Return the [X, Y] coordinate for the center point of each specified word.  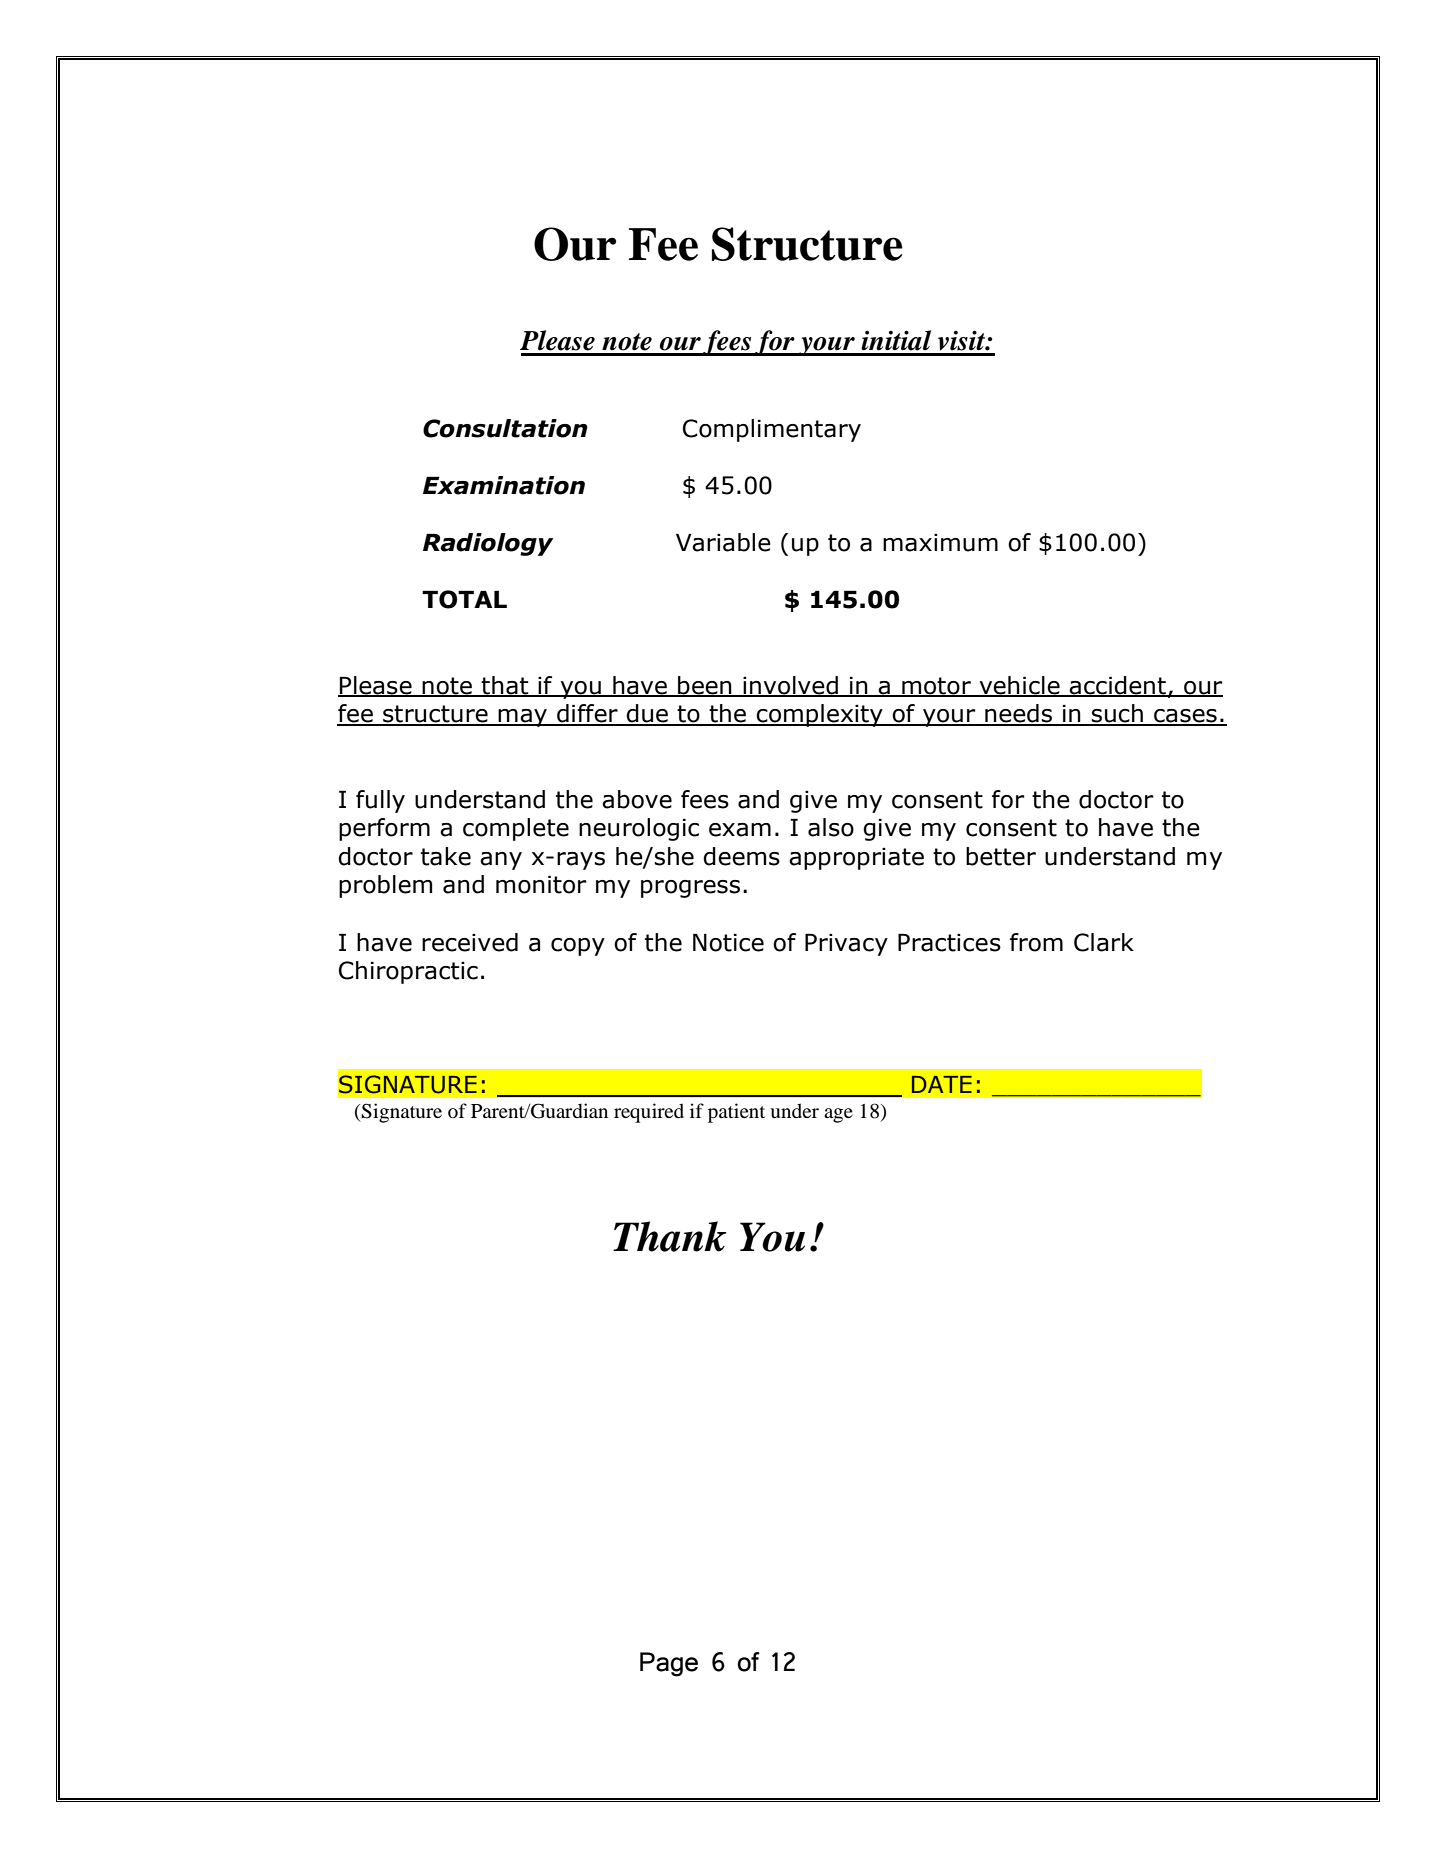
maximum [940, 543]
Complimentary [772, 430]
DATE [942, 1084]
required [649, 1113]
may [523, 718]
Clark [1104, 942]
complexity [820, 715]
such [1117, 714]
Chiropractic [408, 972]
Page [669, 1664]
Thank [669, 1236]
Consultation [505, 428]
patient [736, 1113]
